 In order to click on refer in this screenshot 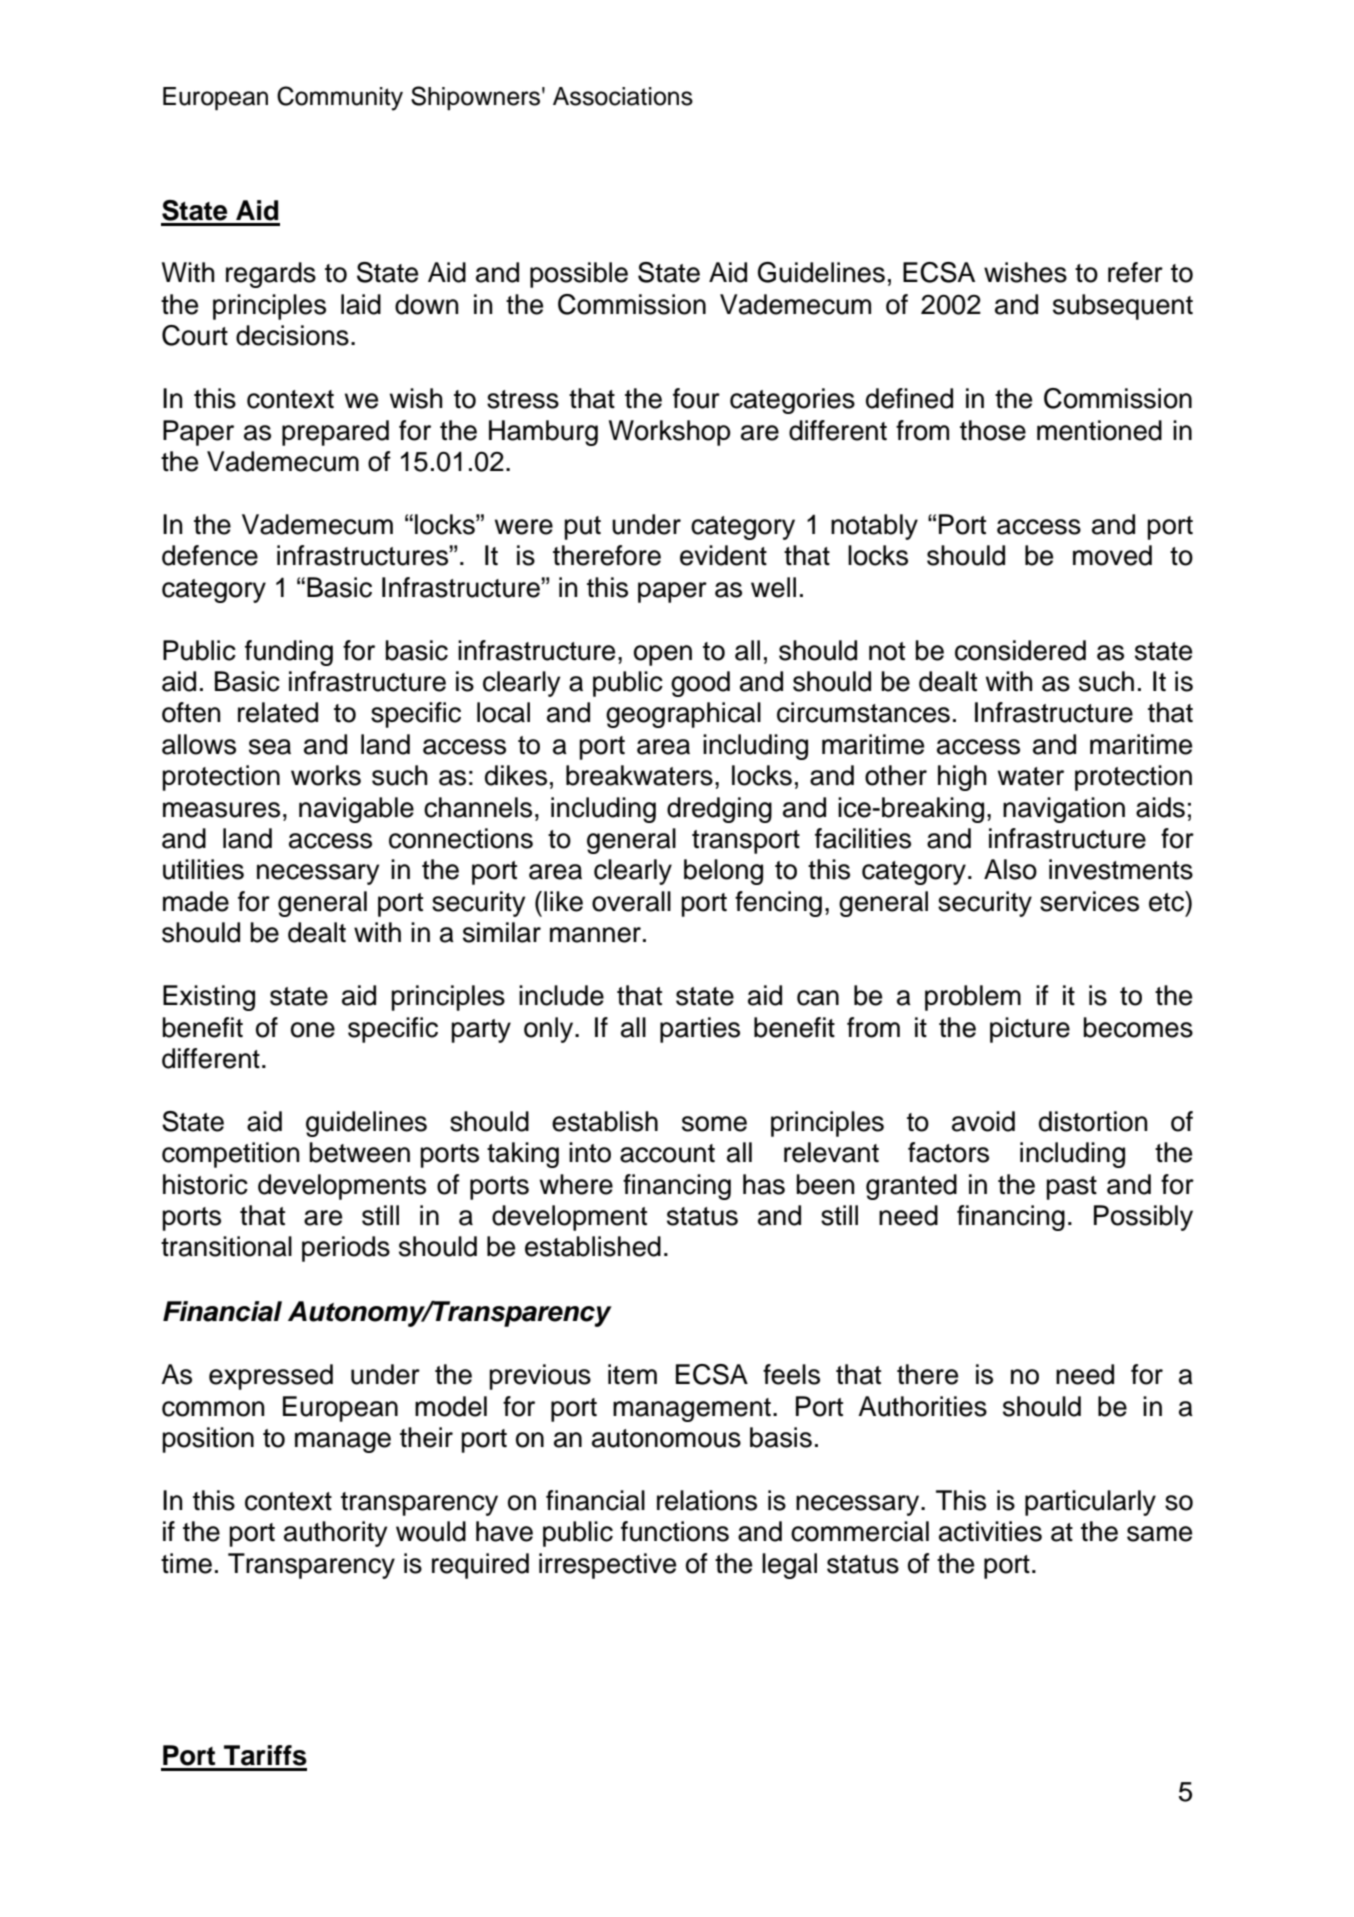, I will do `click(1135, 272)`.
